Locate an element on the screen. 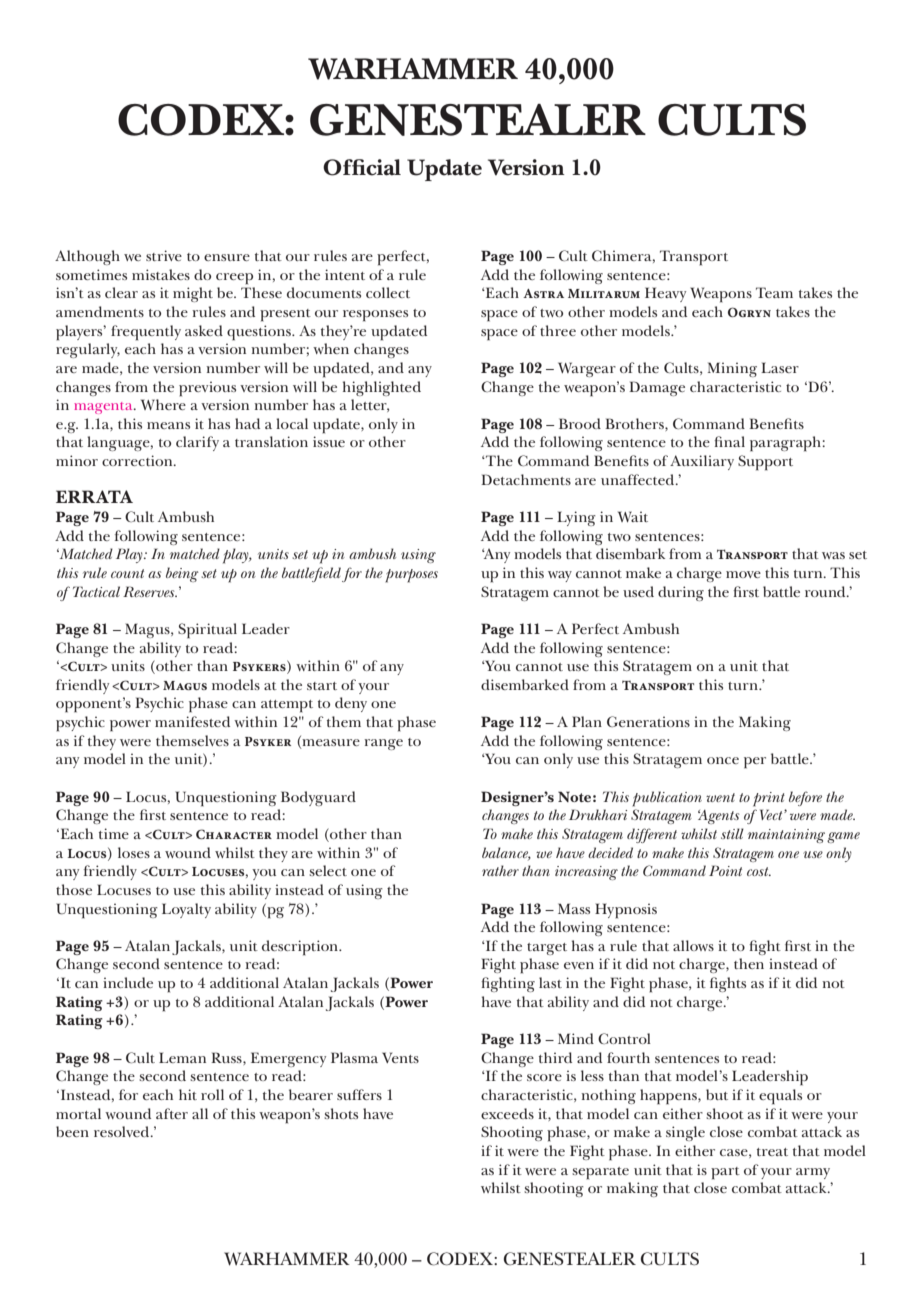 The width and height of the screenshot is (924, 1308). Team is located at coordinates (774, 292).
